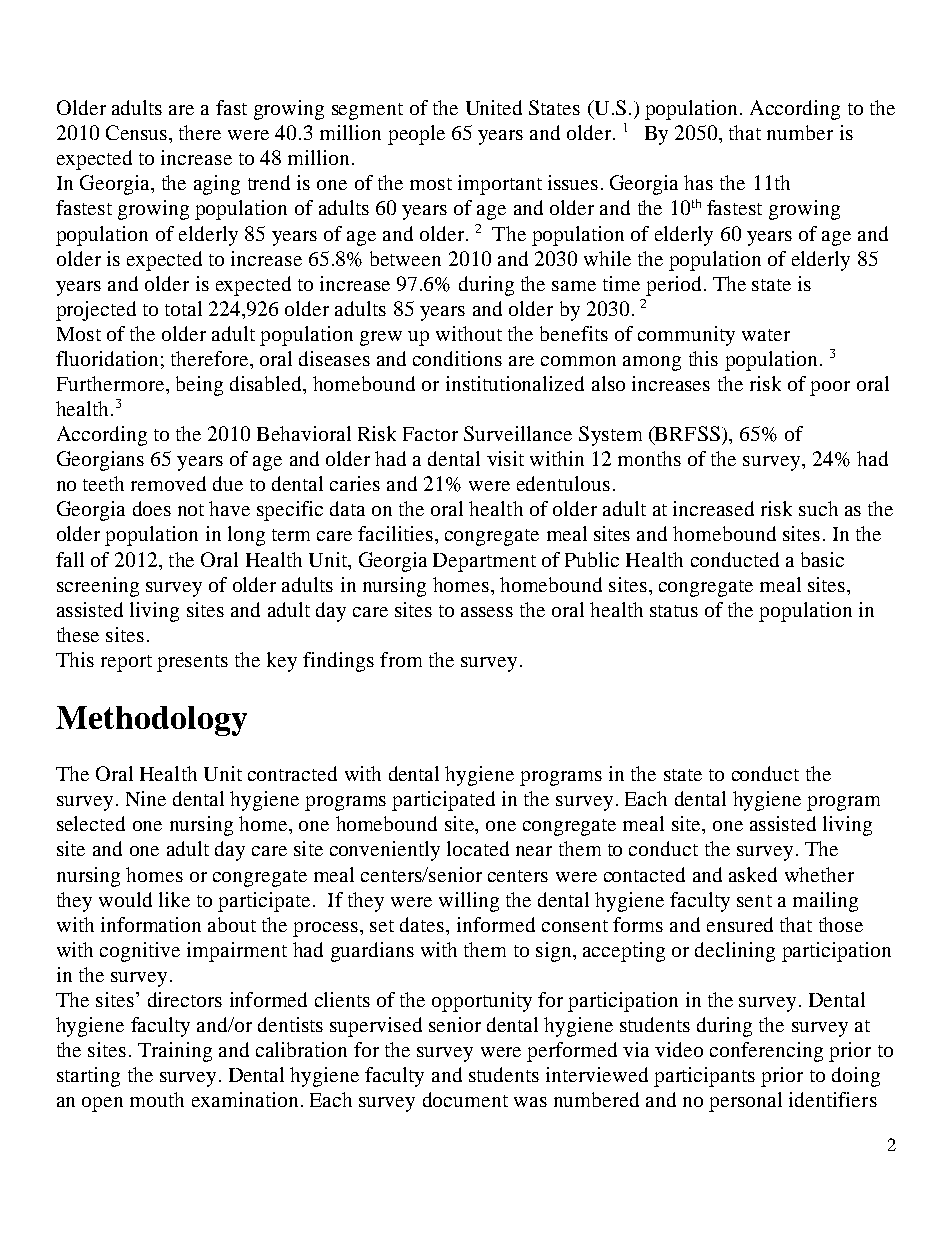  Describe the element at coordinates (698, 182) in the page. I see `has` at that location.
